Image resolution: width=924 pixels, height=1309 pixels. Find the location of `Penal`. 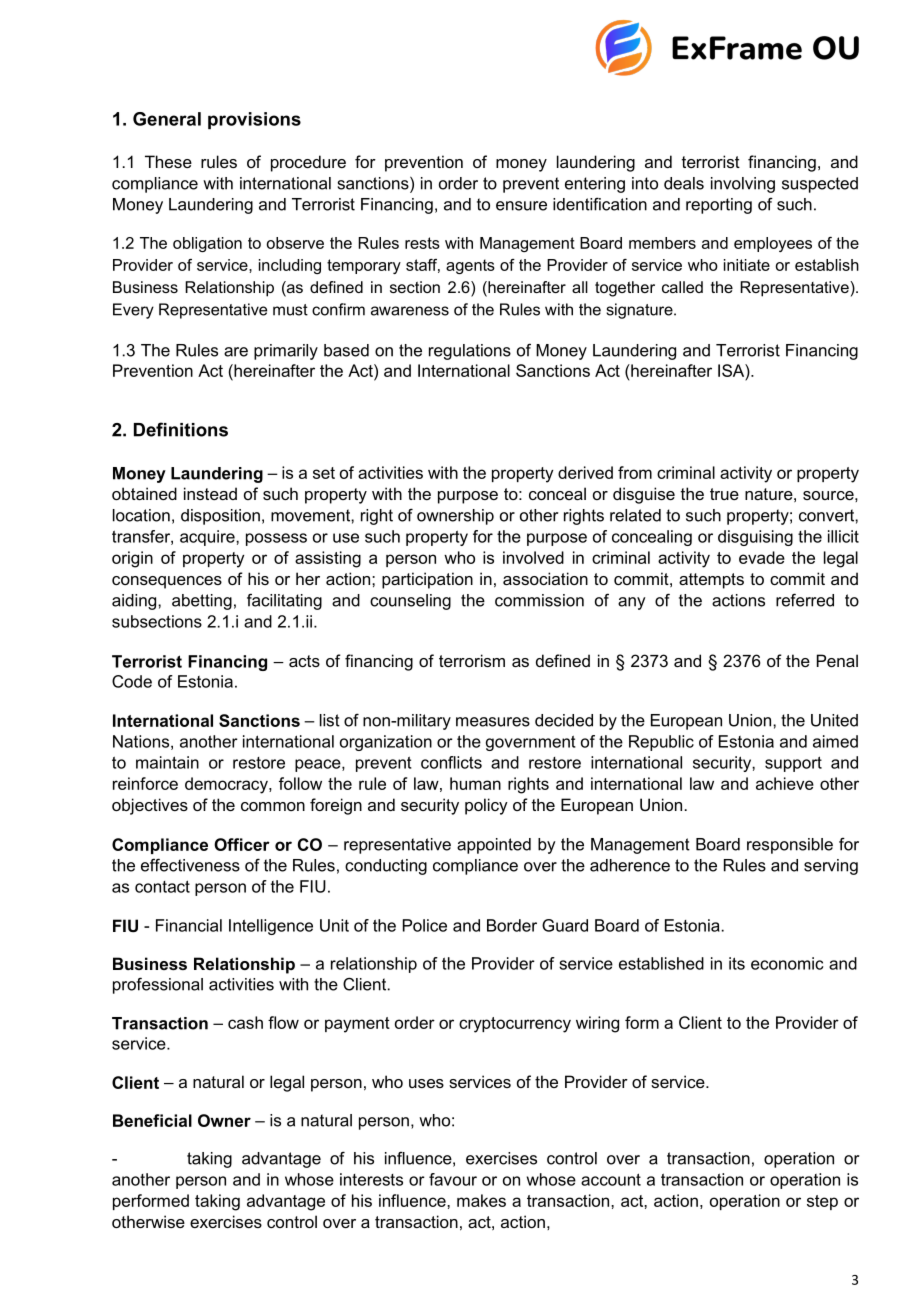

Penal is located at coordinates (837, 660).
